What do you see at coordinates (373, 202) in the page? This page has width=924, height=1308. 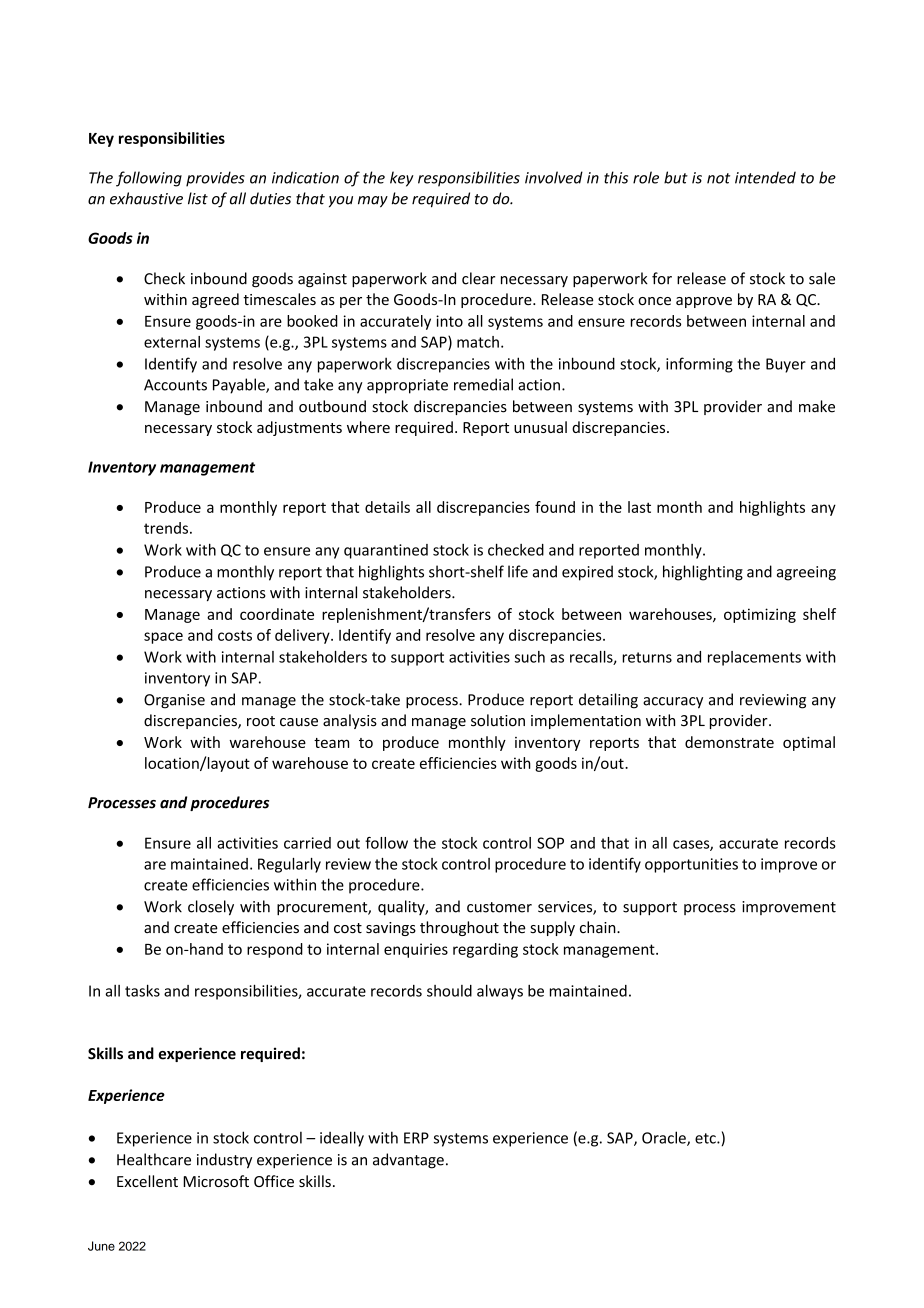 I see `may` at bounding box center [373, 202].
